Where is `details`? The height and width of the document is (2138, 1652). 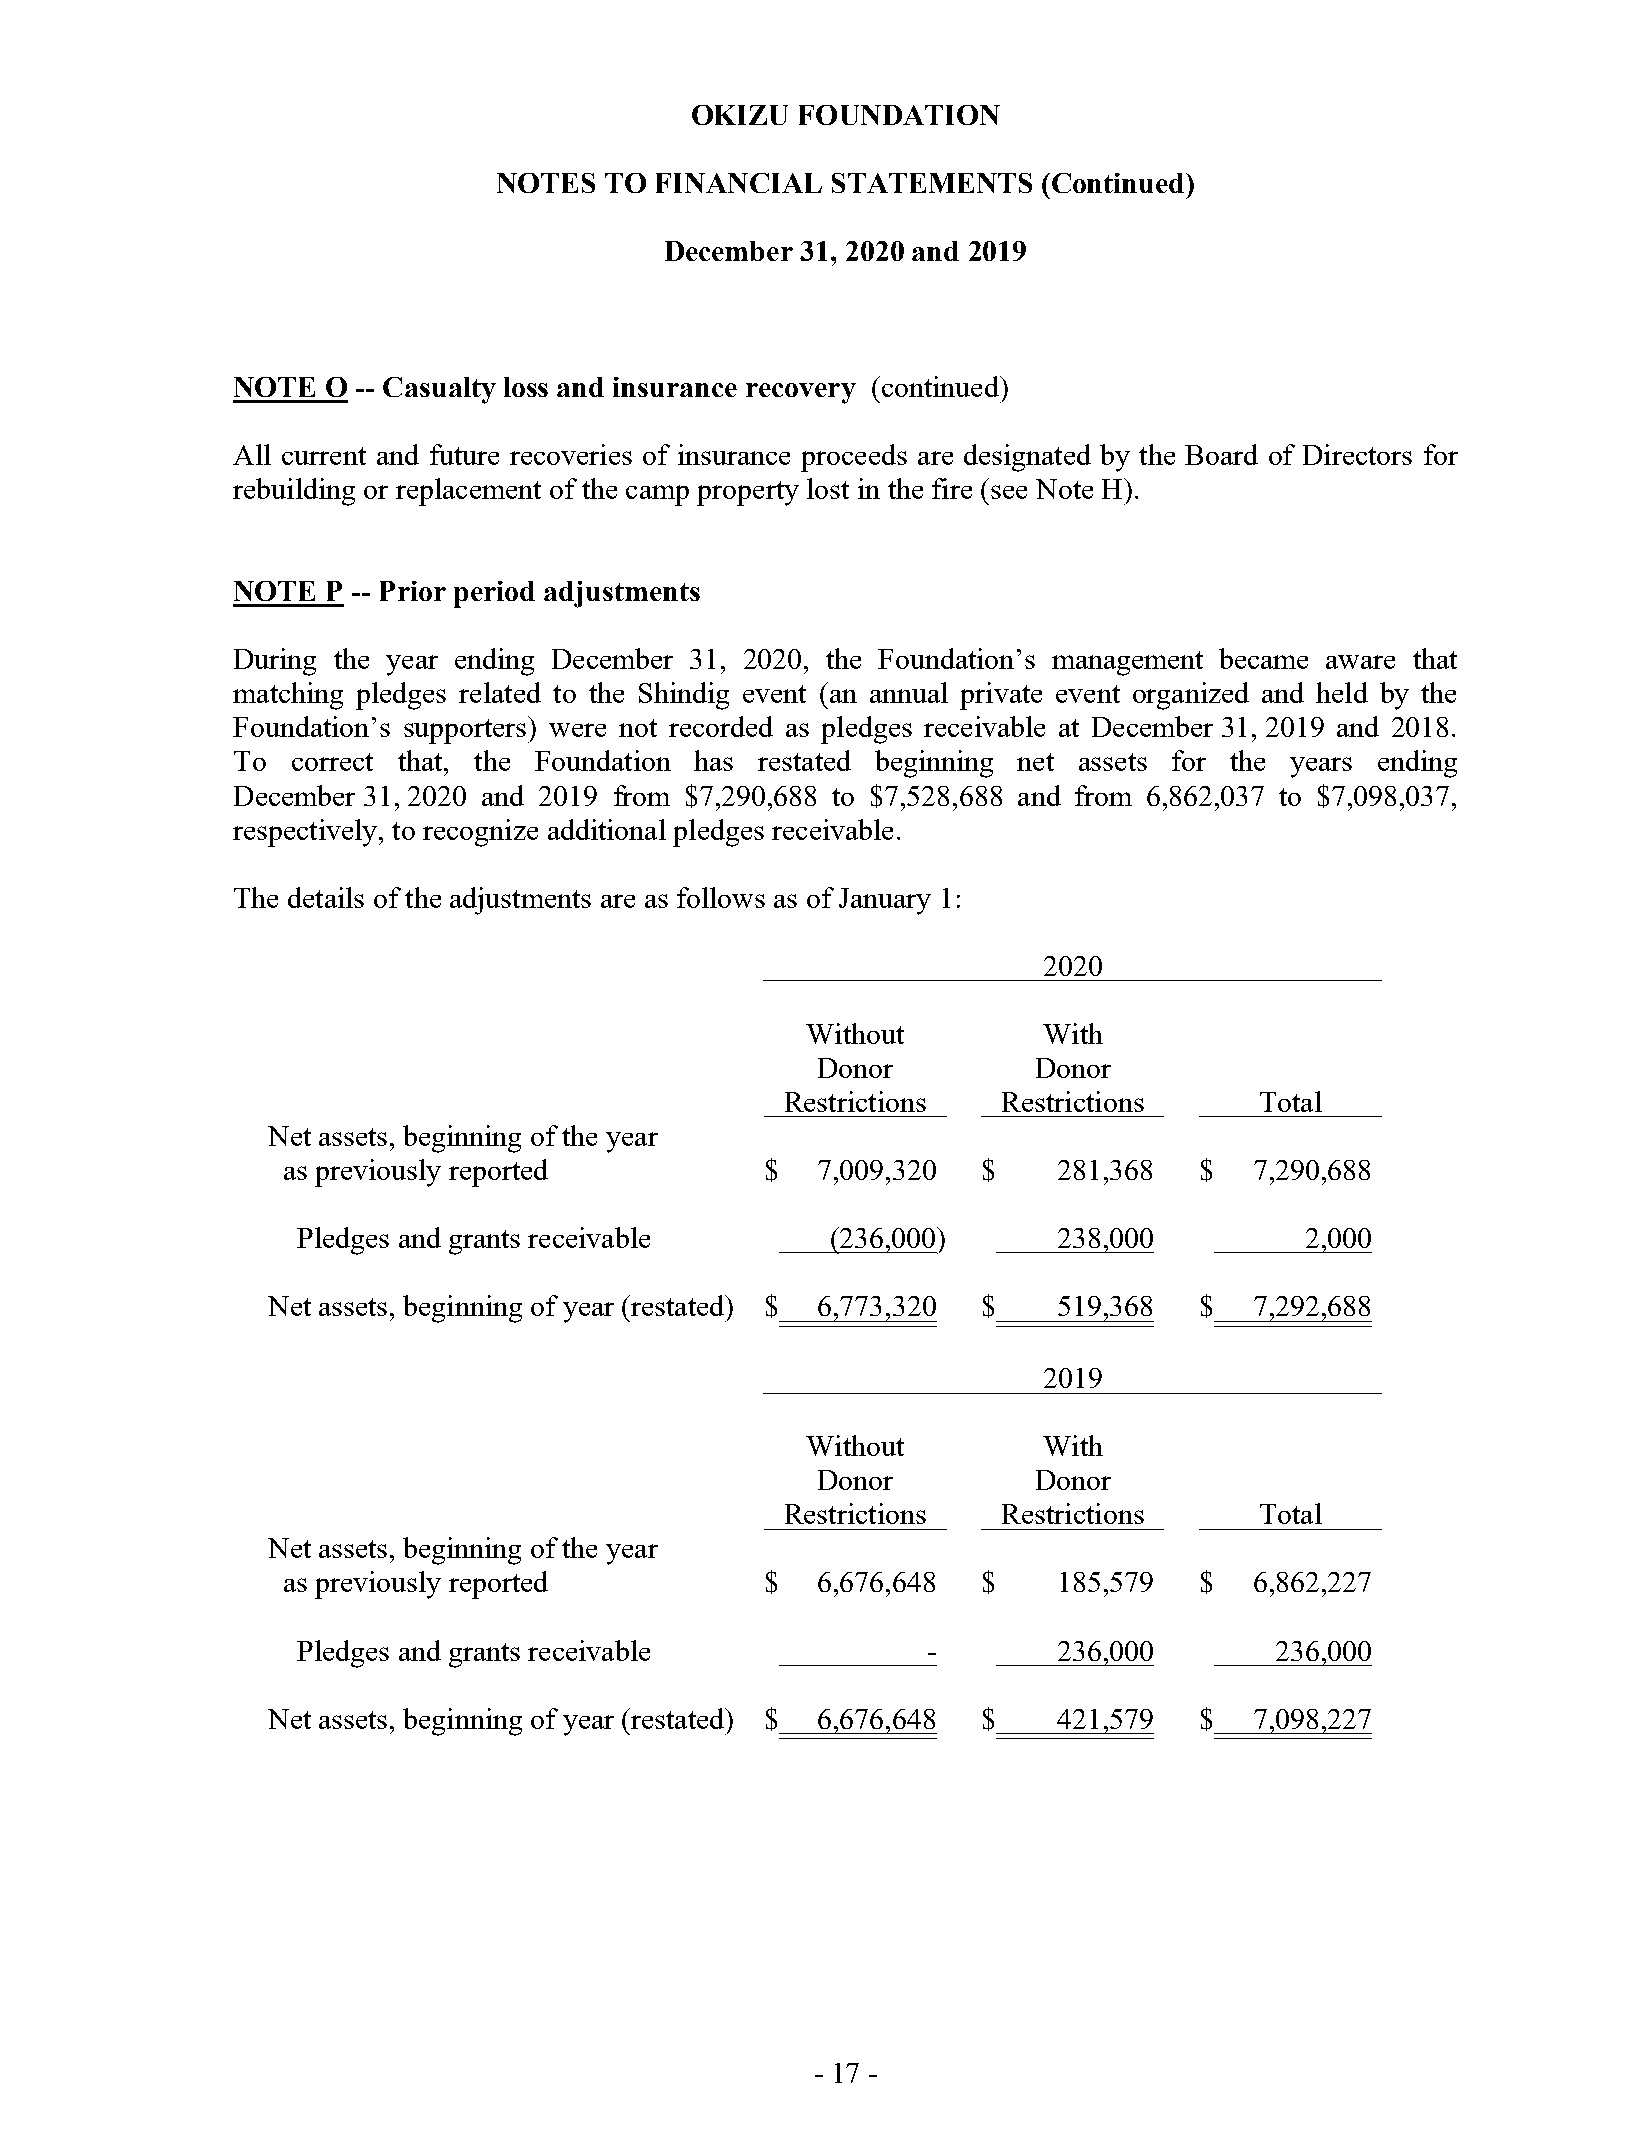 details is located at coordinates (326, 897).
